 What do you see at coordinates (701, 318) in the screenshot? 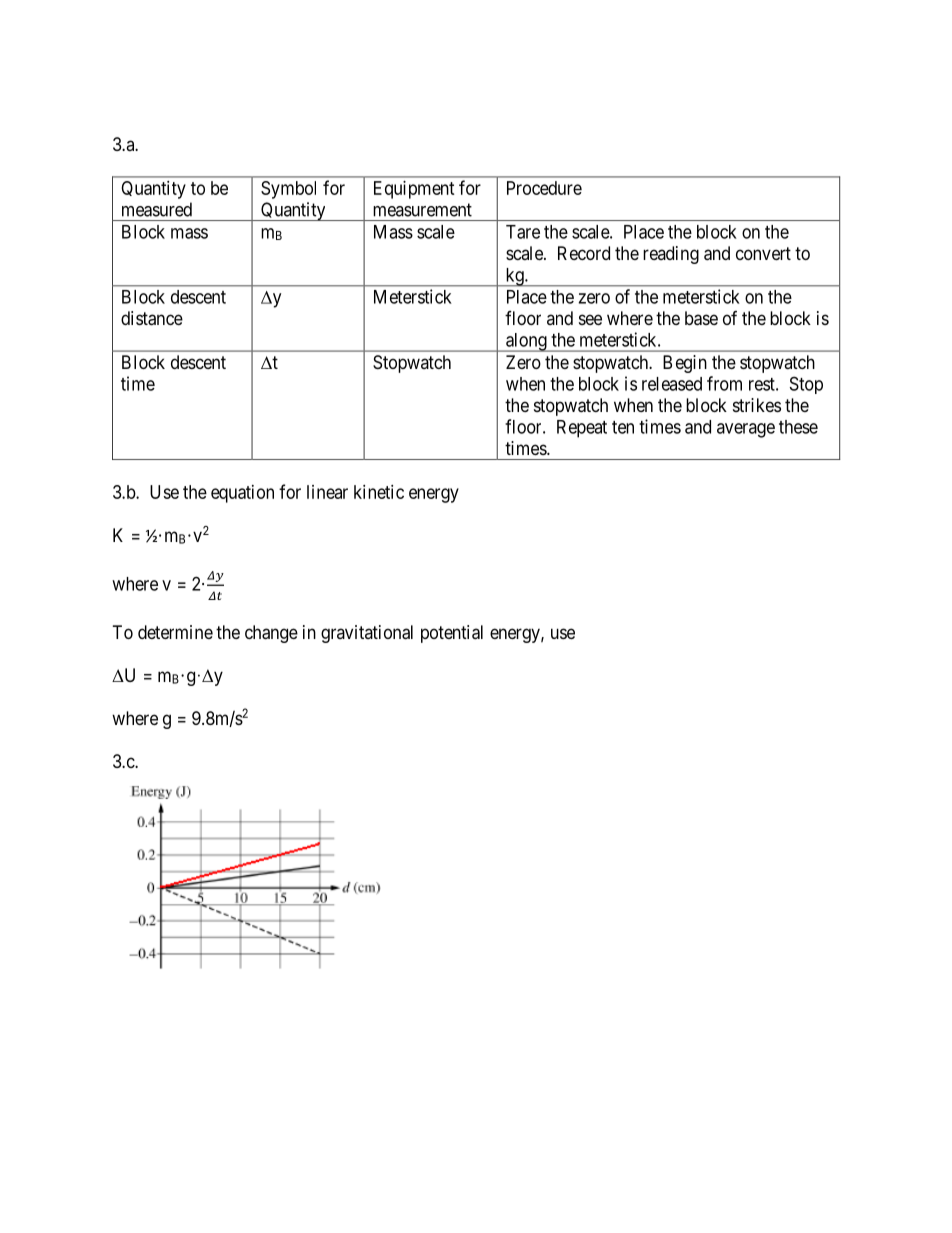
I see `base` at bounding box center [701, 318].
